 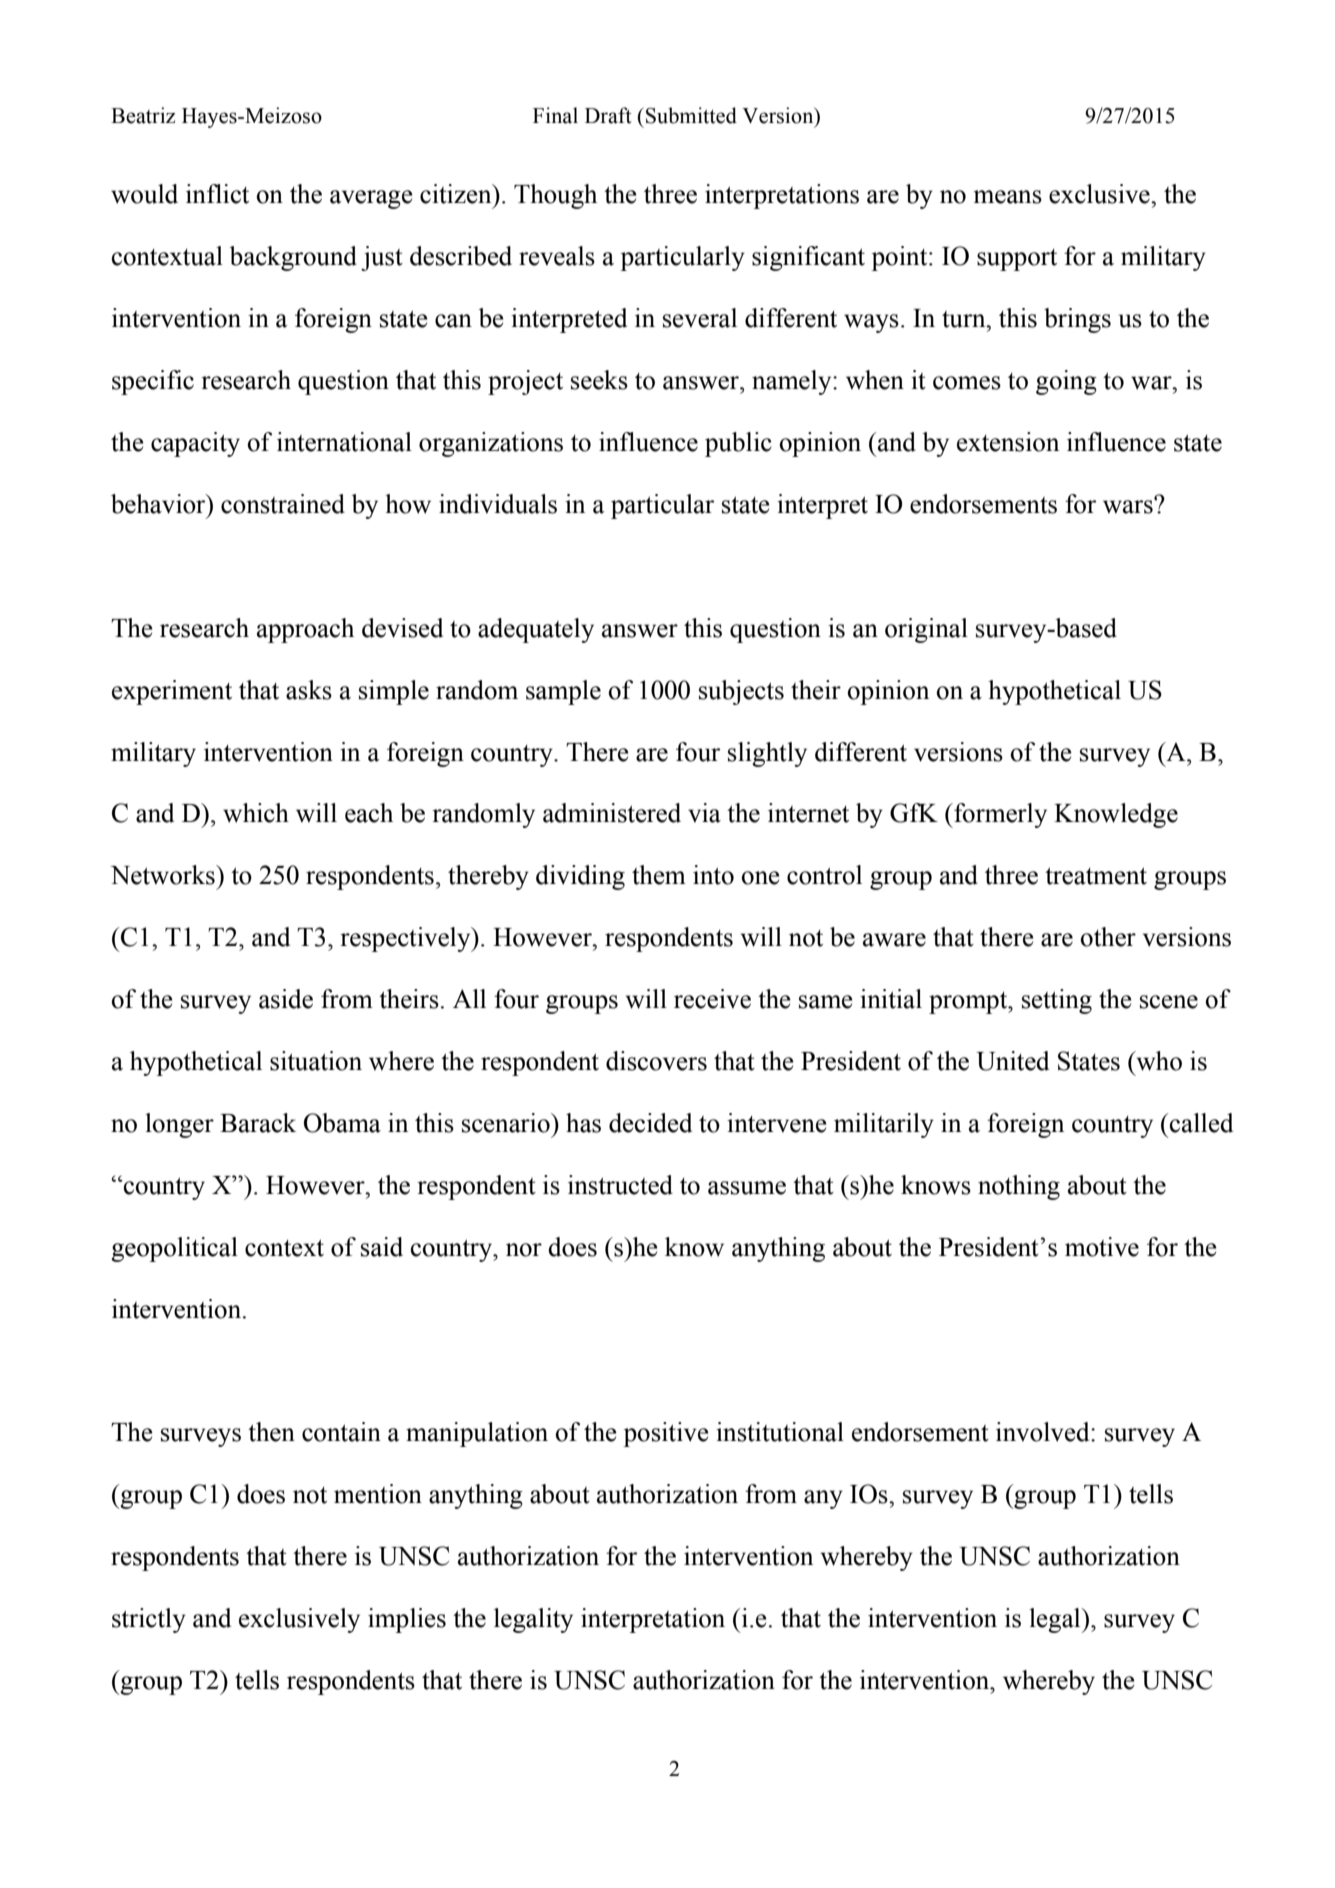 I want to click on involved, so click(x=1044, y=1432).
